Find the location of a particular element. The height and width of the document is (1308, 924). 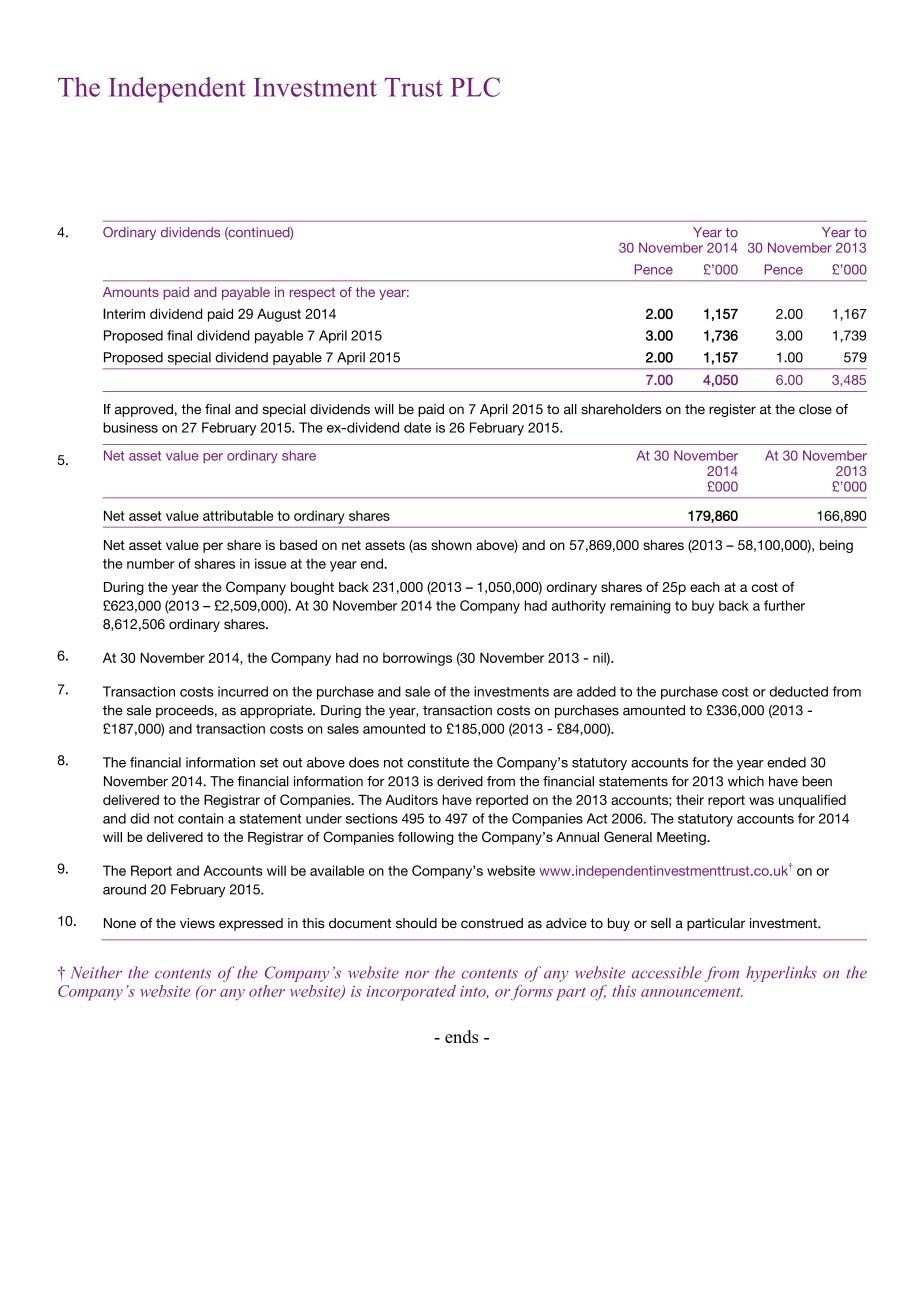

each is located at coordinates (705, 587).
